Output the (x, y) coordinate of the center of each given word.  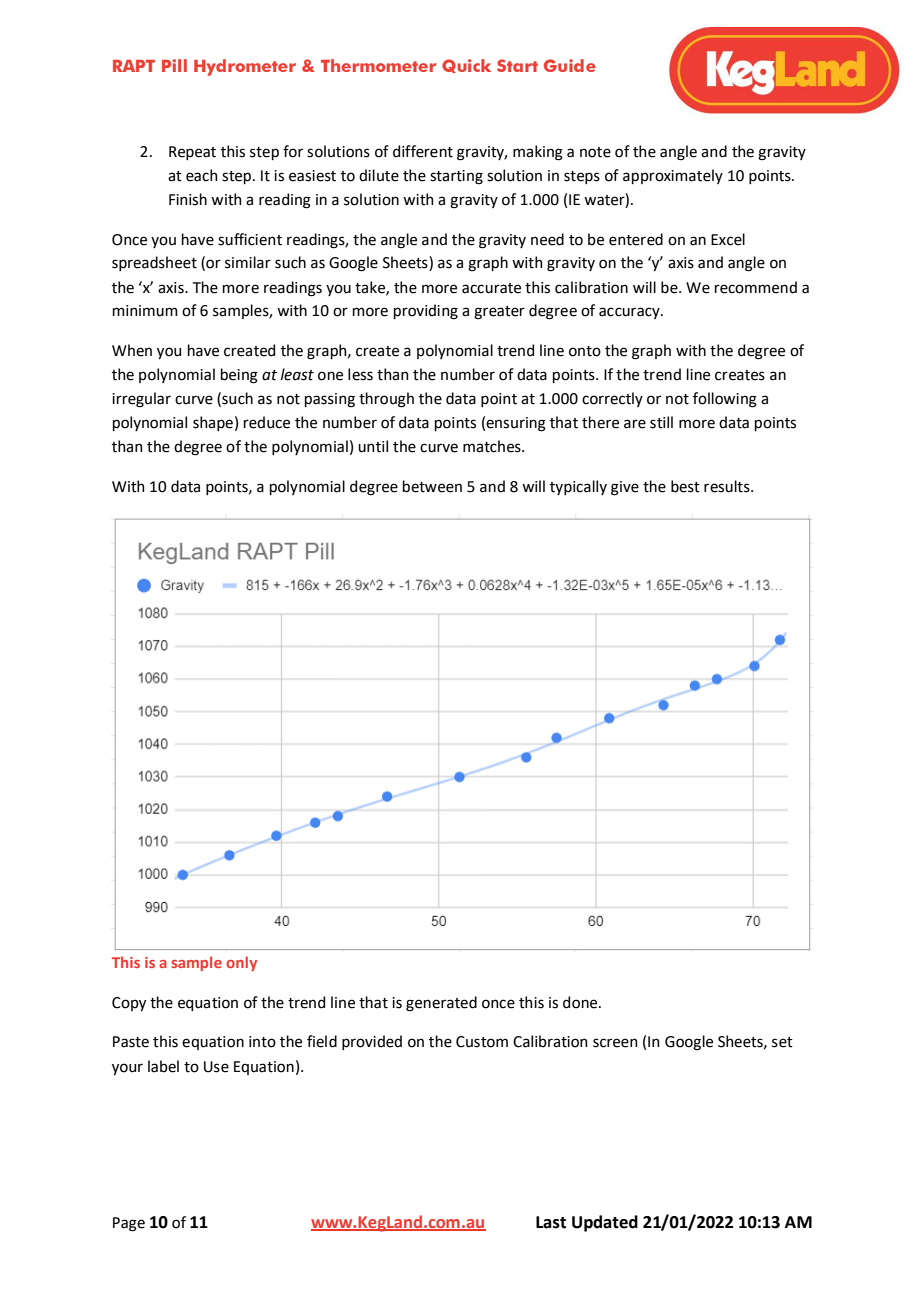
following (725, 400)
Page (129, 1224)
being (239, 376)
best (685, 486)
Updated (605, 1223)
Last (551, 1222)
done (581, 1002)
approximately (673, 176)
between (432, 486)
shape (213, 423)
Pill (174, 65)
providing (426, 312)
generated (441, 1004)
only (241, 963)
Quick (466, 66)
